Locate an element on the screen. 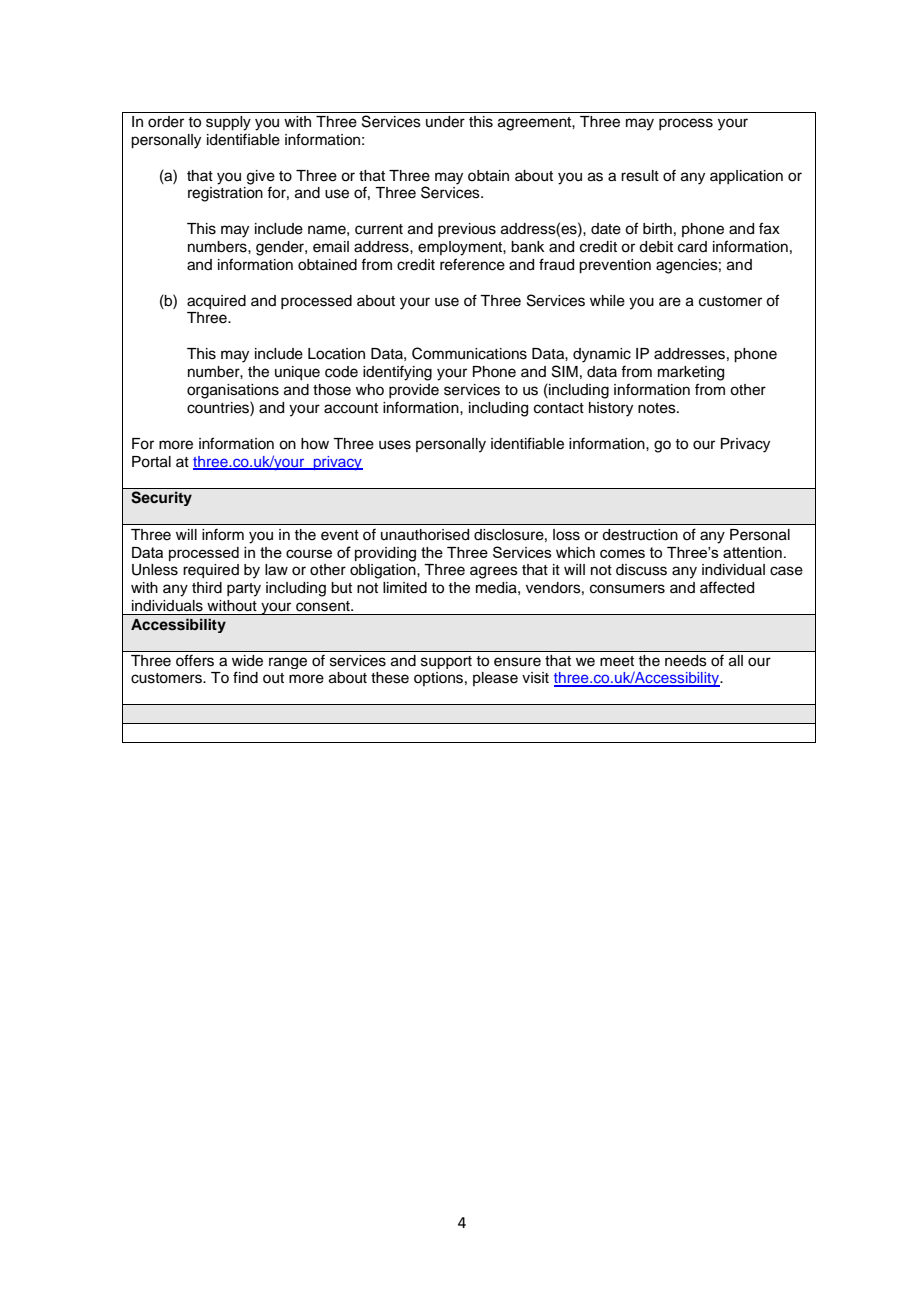 The height and width of the screenshot is (1308, 924). order is located at coordinates (166, 122).
